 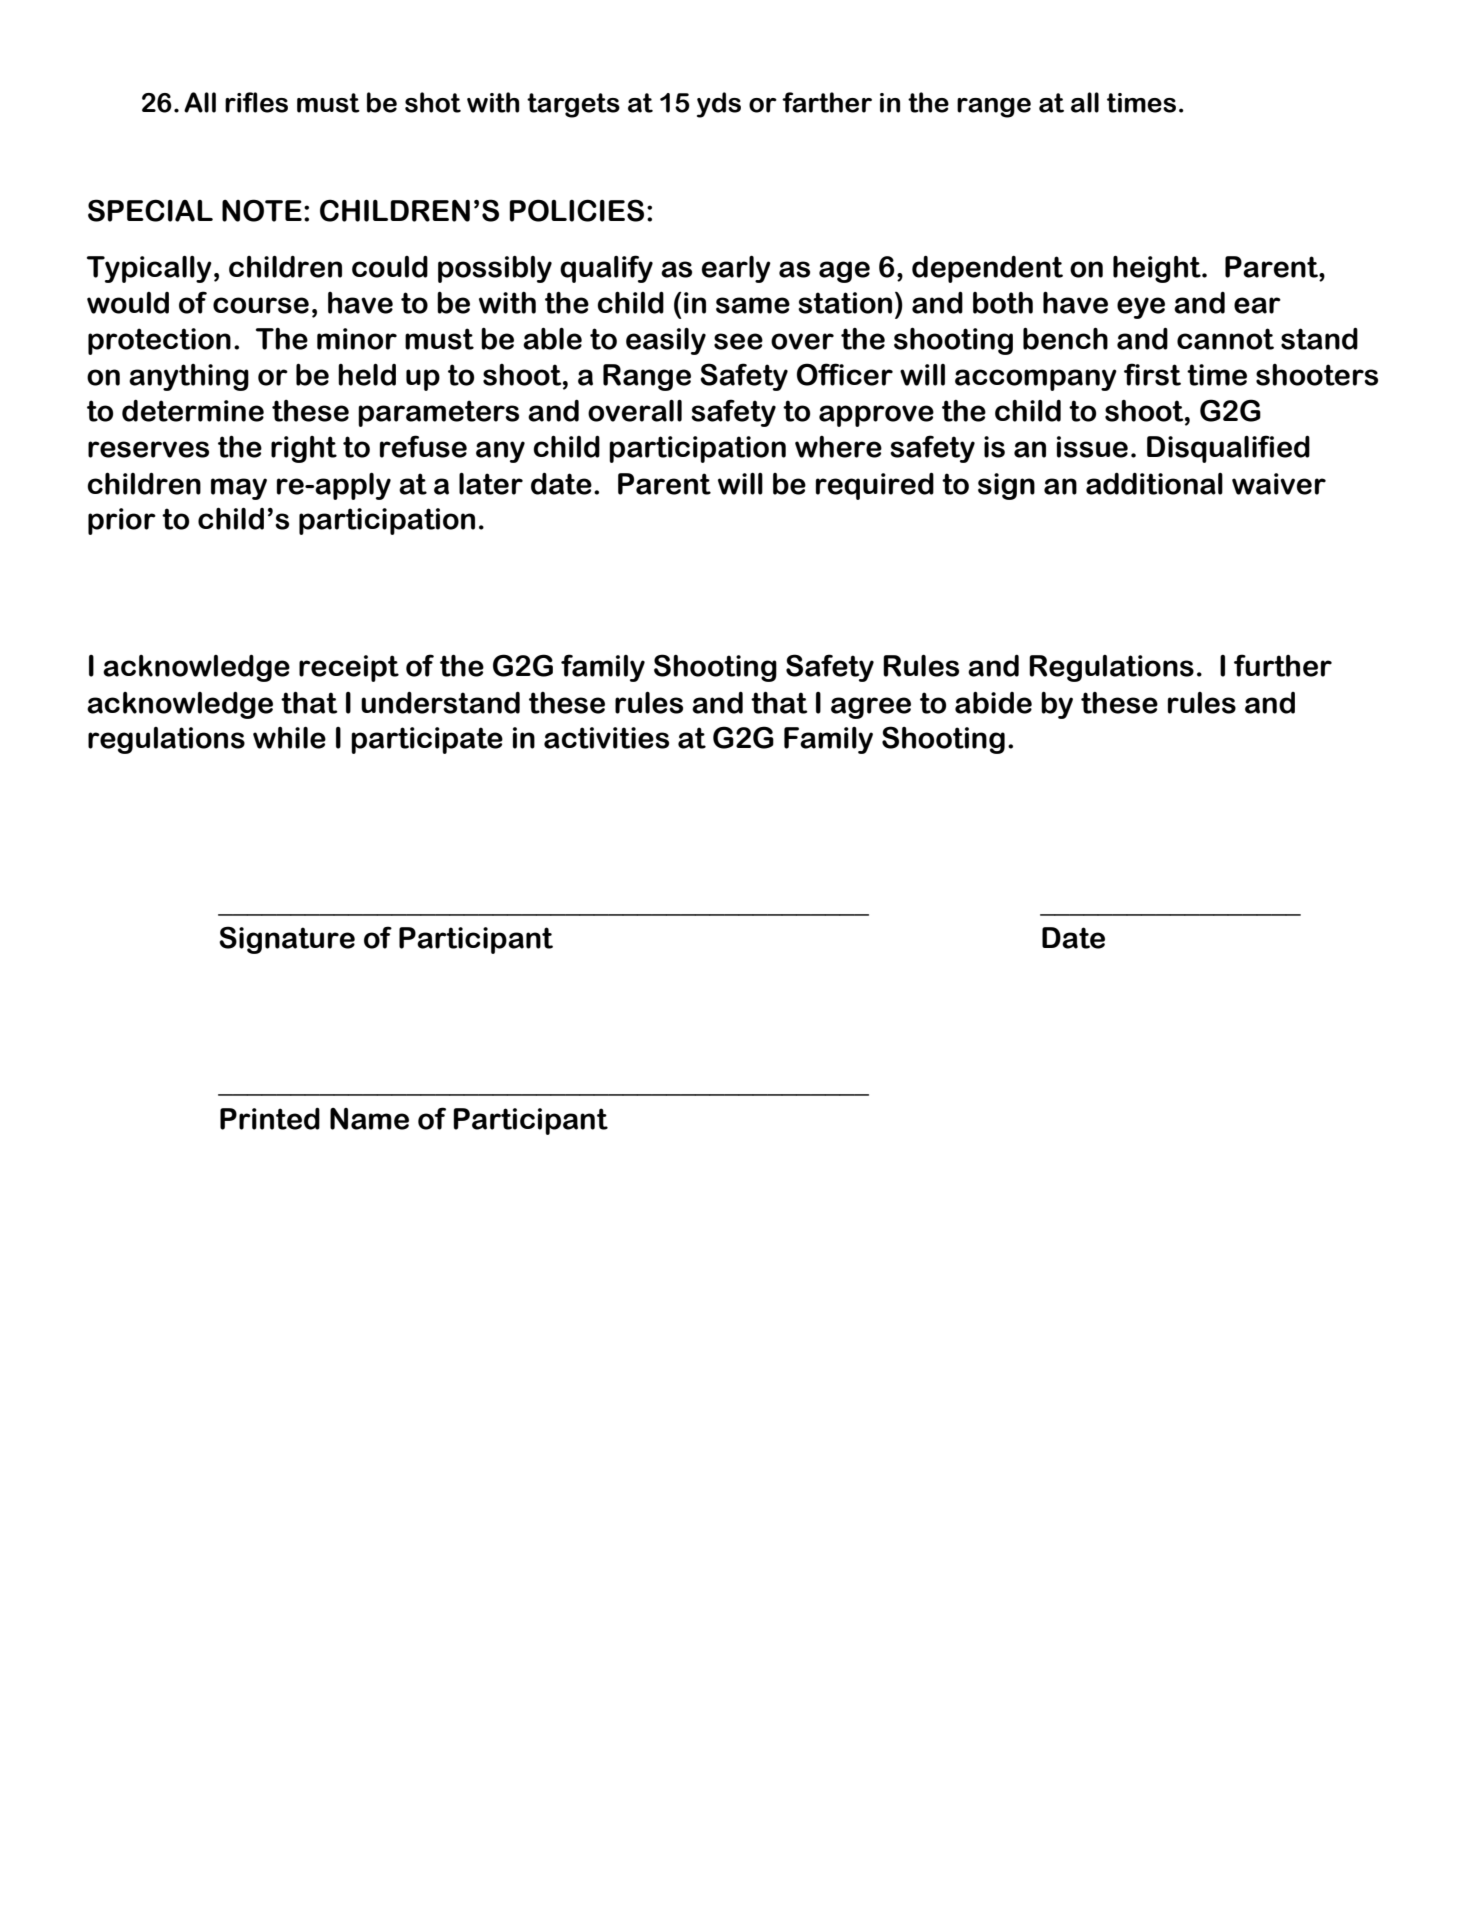 I want to click on receipt, so click(x=349, y=668).
